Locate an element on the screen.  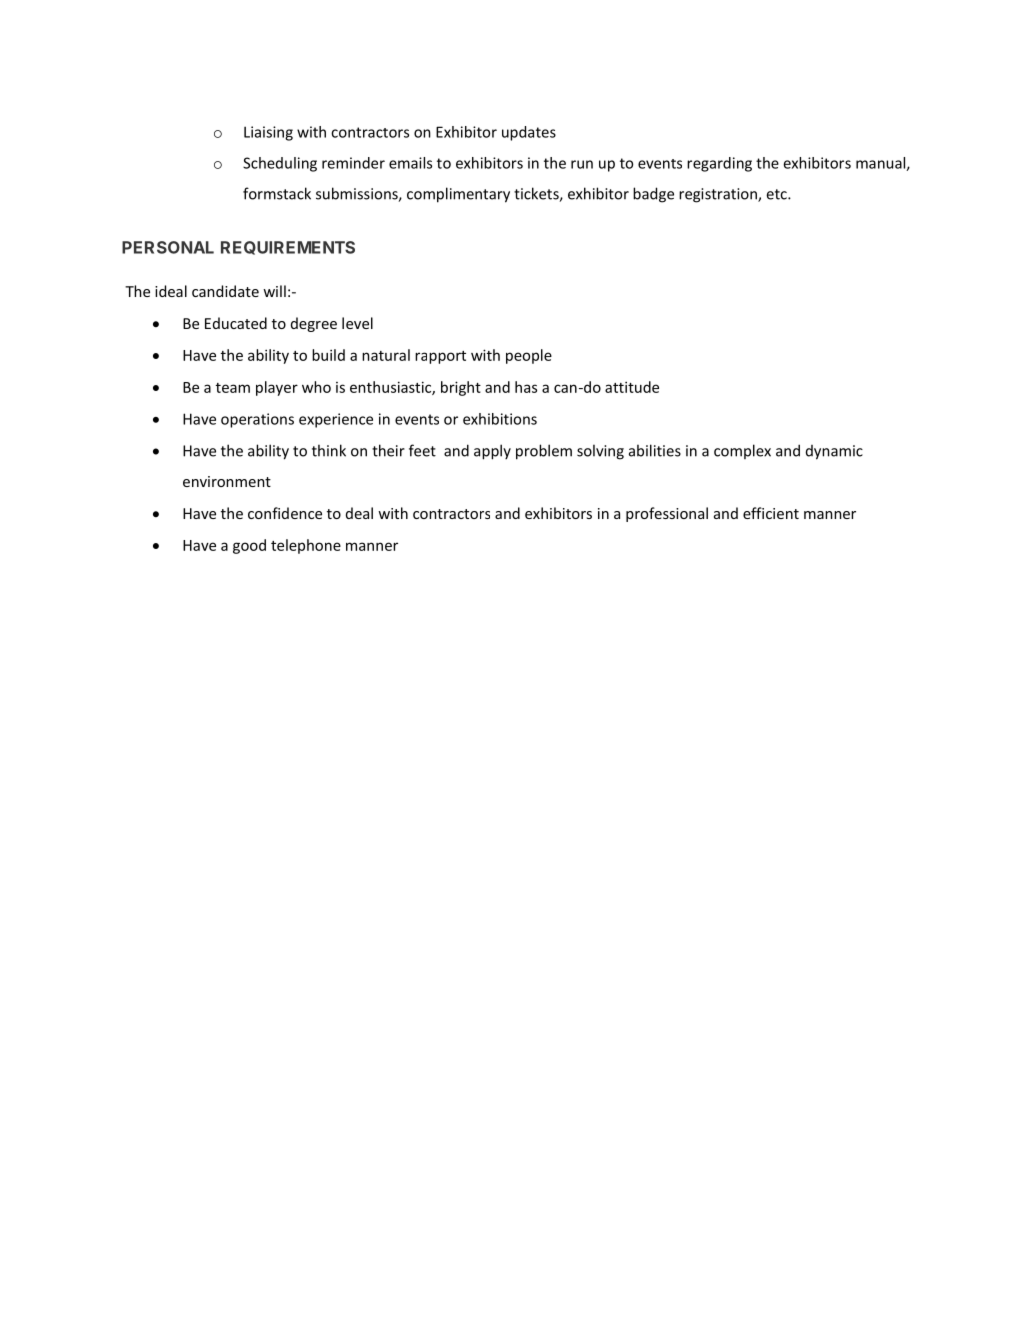
complimentary is located at coordinates (458, 195).
